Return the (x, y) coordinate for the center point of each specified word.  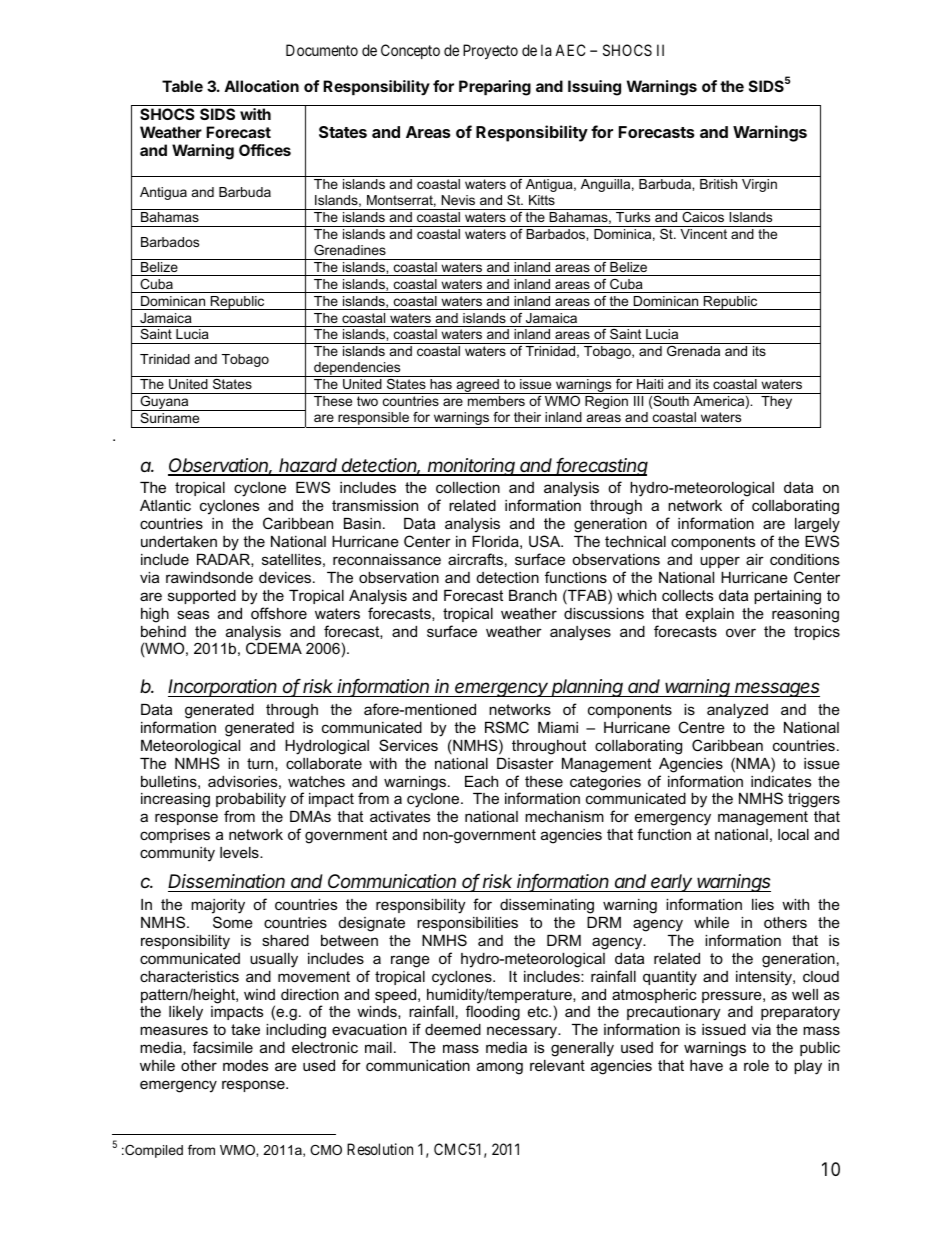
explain (710, 615)
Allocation (261, 86)
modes (245, 1065)
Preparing (495, 88)
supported (202, 597)
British (718, 184)
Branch (533, 595)
